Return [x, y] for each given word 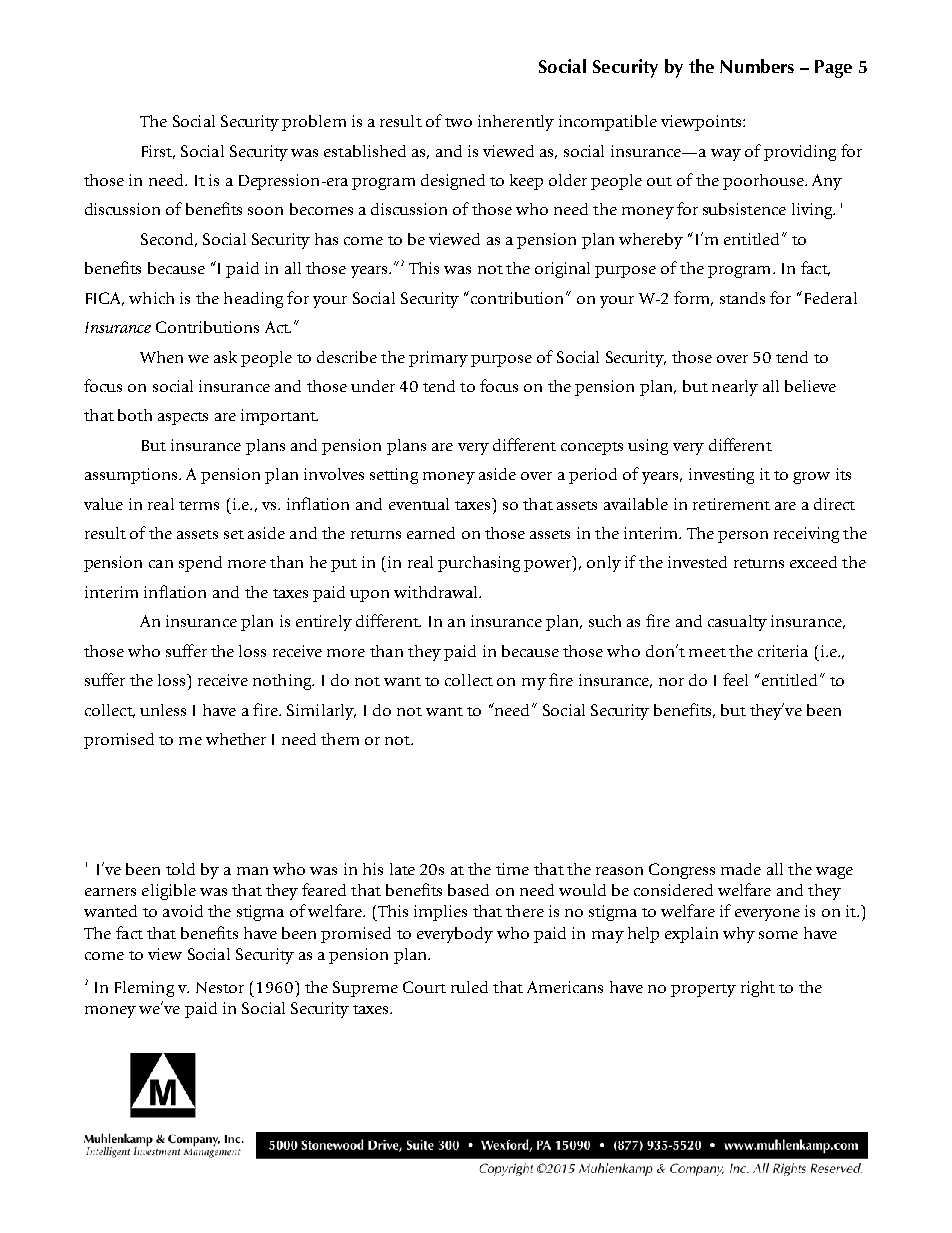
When [161, 357]
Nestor [220, 987]
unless [163, 710]
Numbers [757, 66]
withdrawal [437, 592]
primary [438, 359]
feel [735, 679]
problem [314, 123]
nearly [735, 388]
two [458, 122]
